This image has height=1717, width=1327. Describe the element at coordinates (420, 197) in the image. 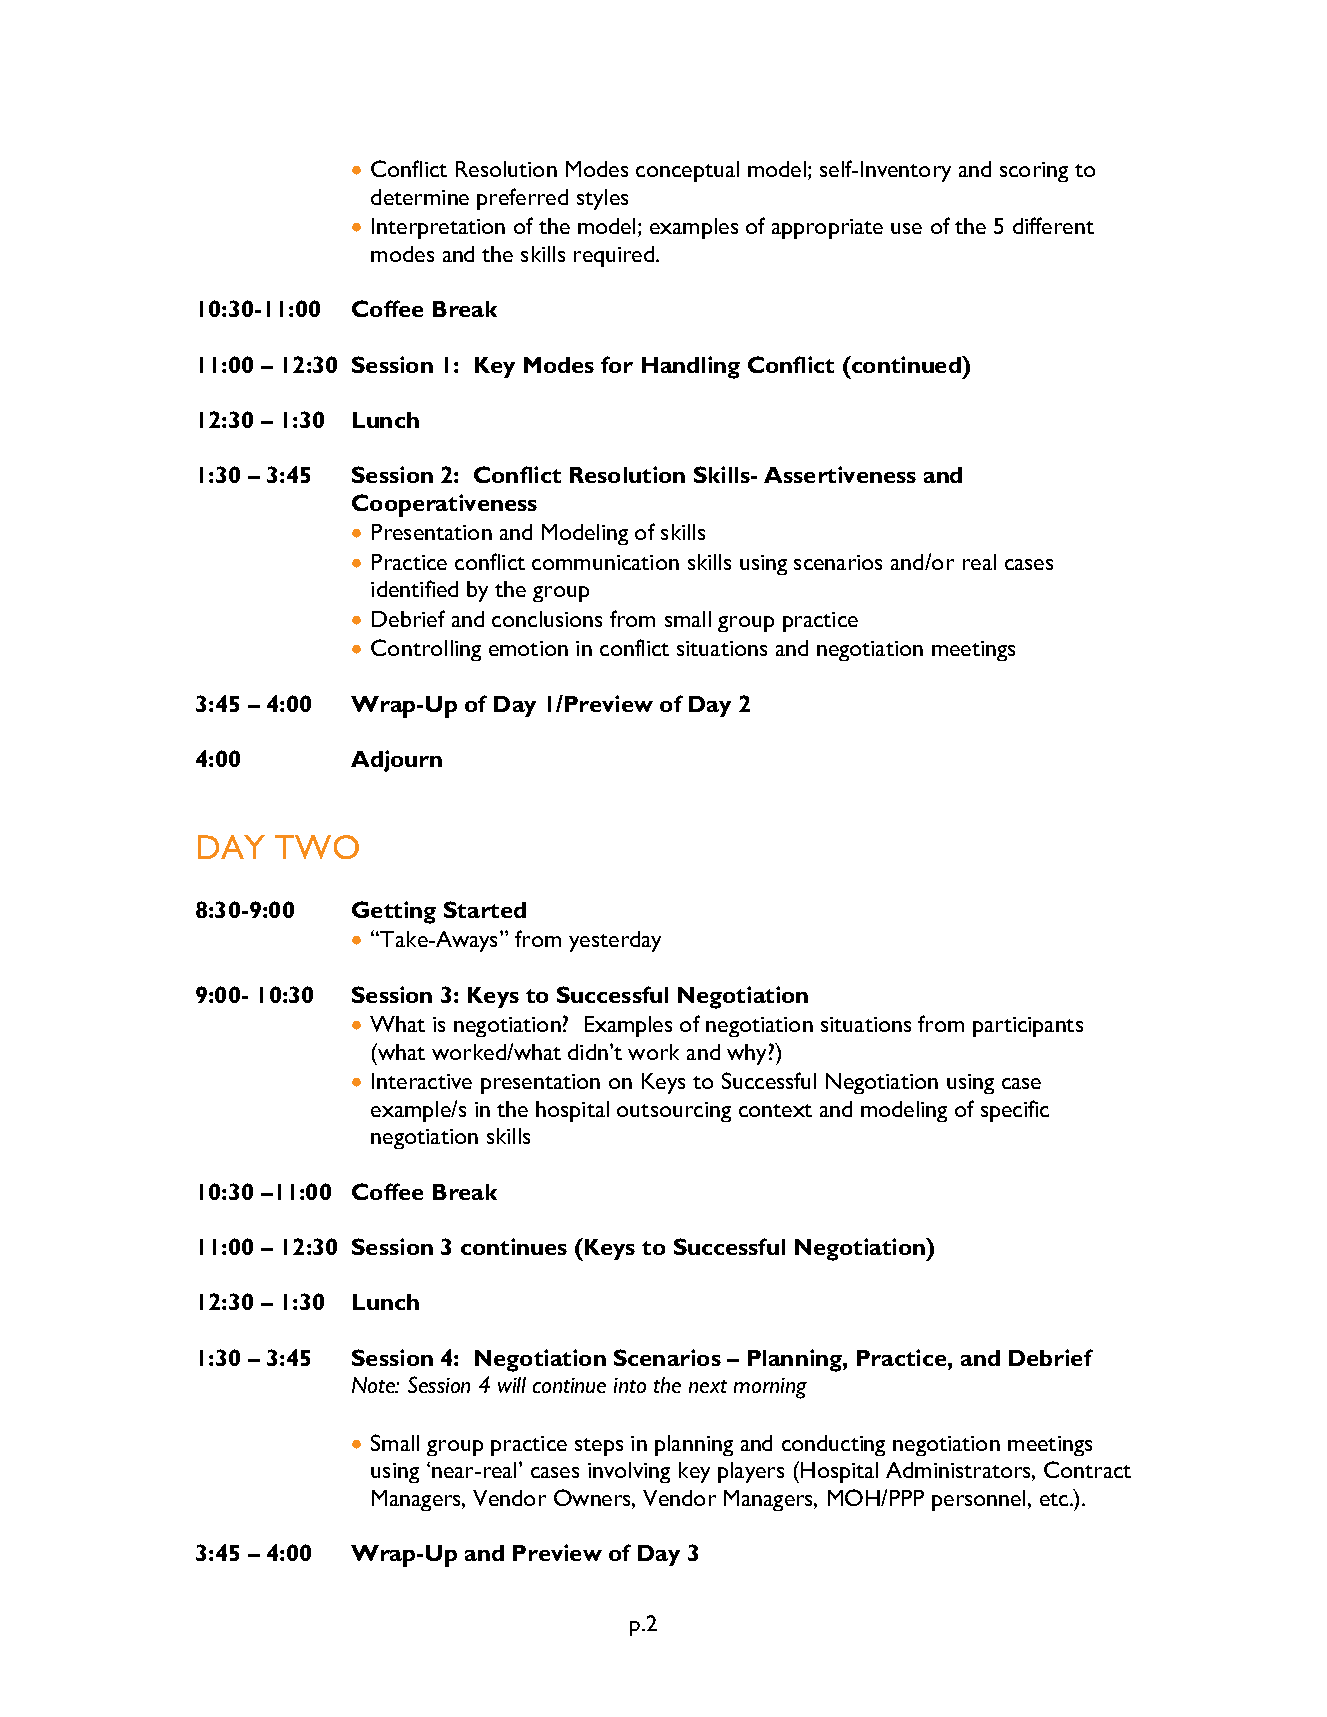

I see `determine` at that location.
